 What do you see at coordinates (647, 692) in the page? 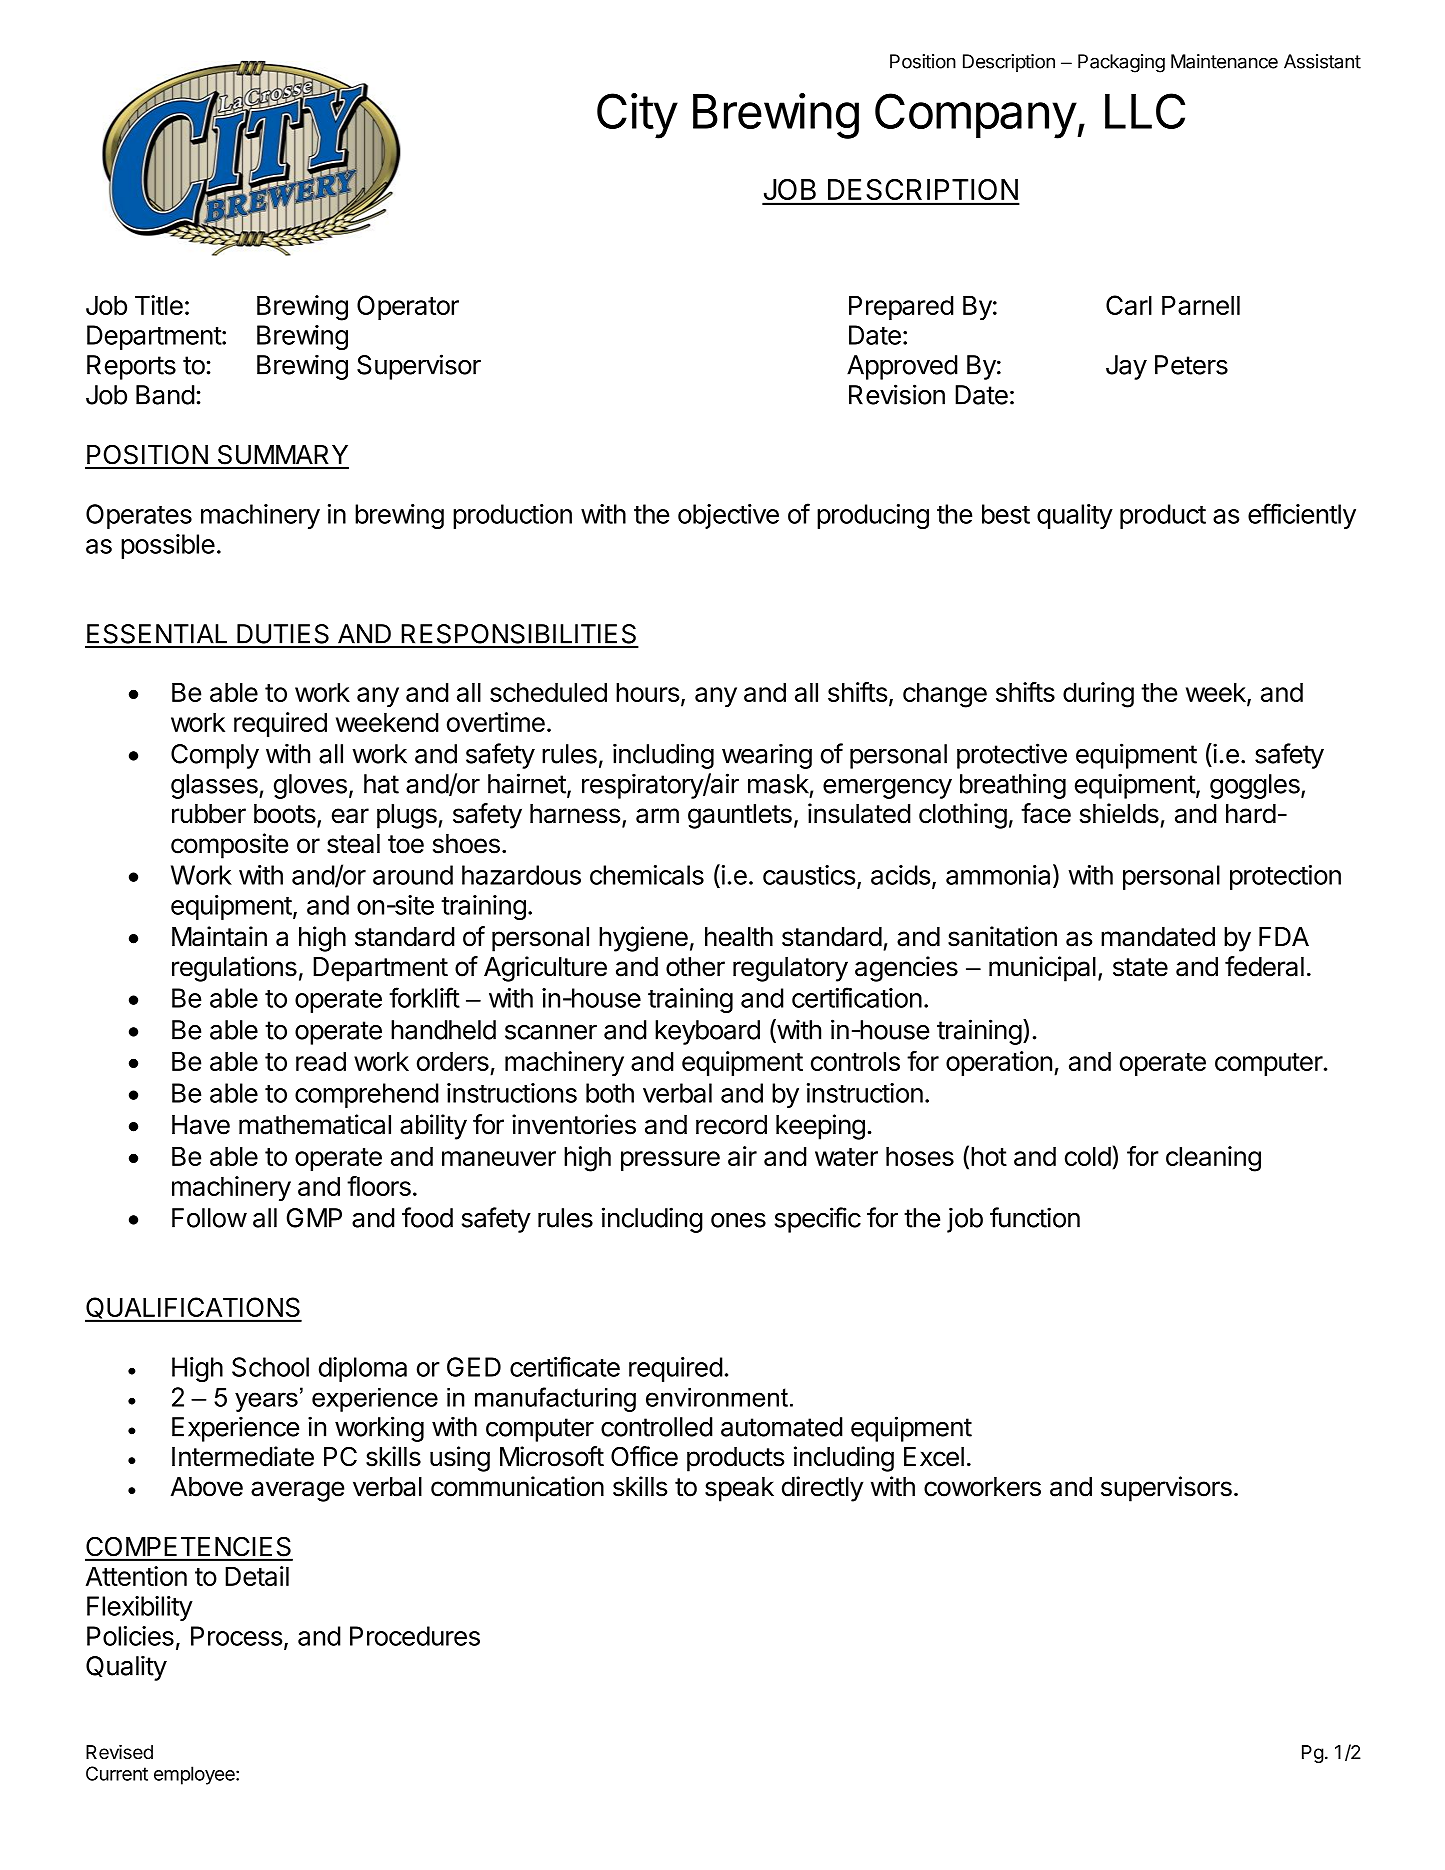
I see `hours` at bounding box center [647, 692].
